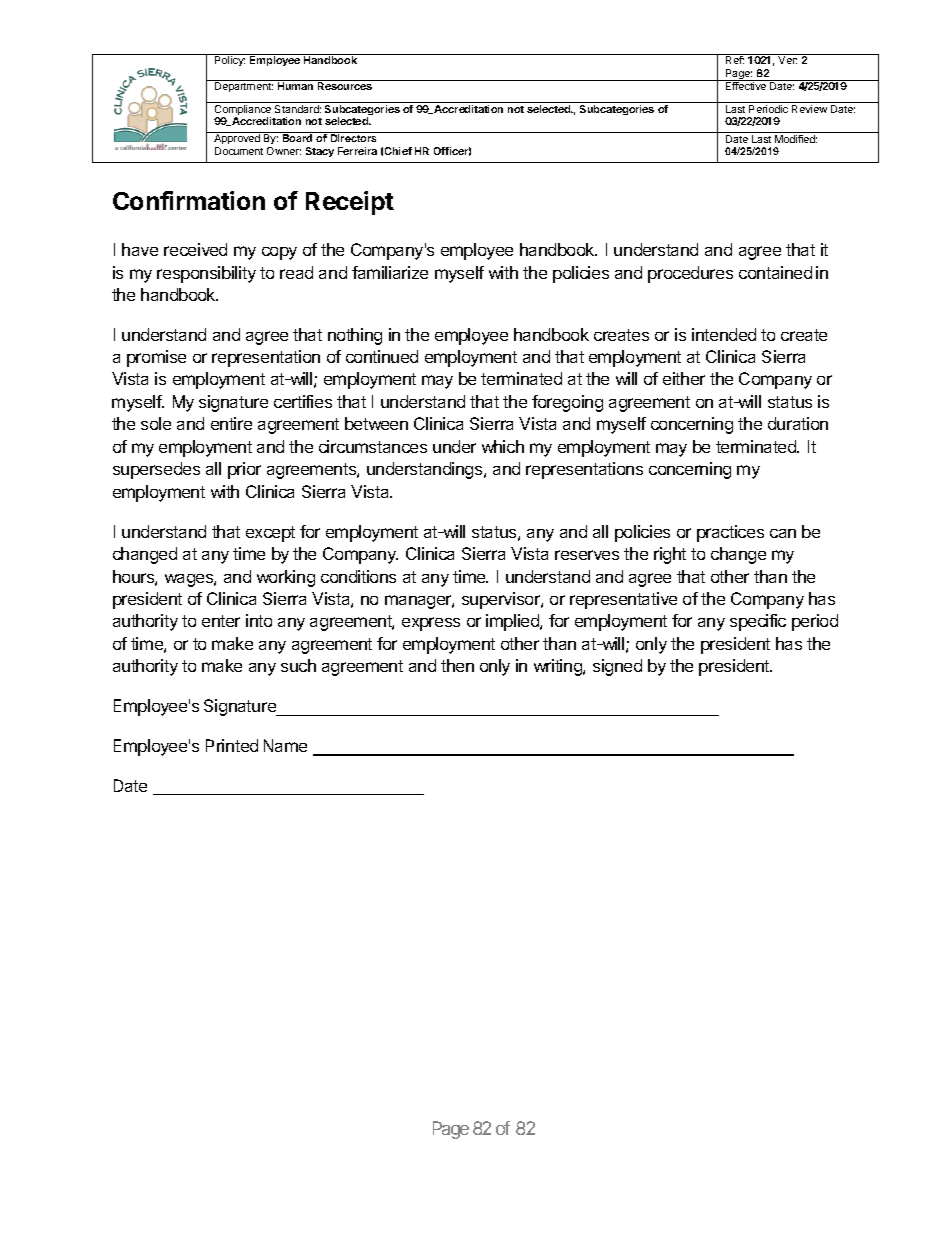  What do you see at coordinates (730, 533) in the document?
I see `practices` at bounding box center [730, 533].
